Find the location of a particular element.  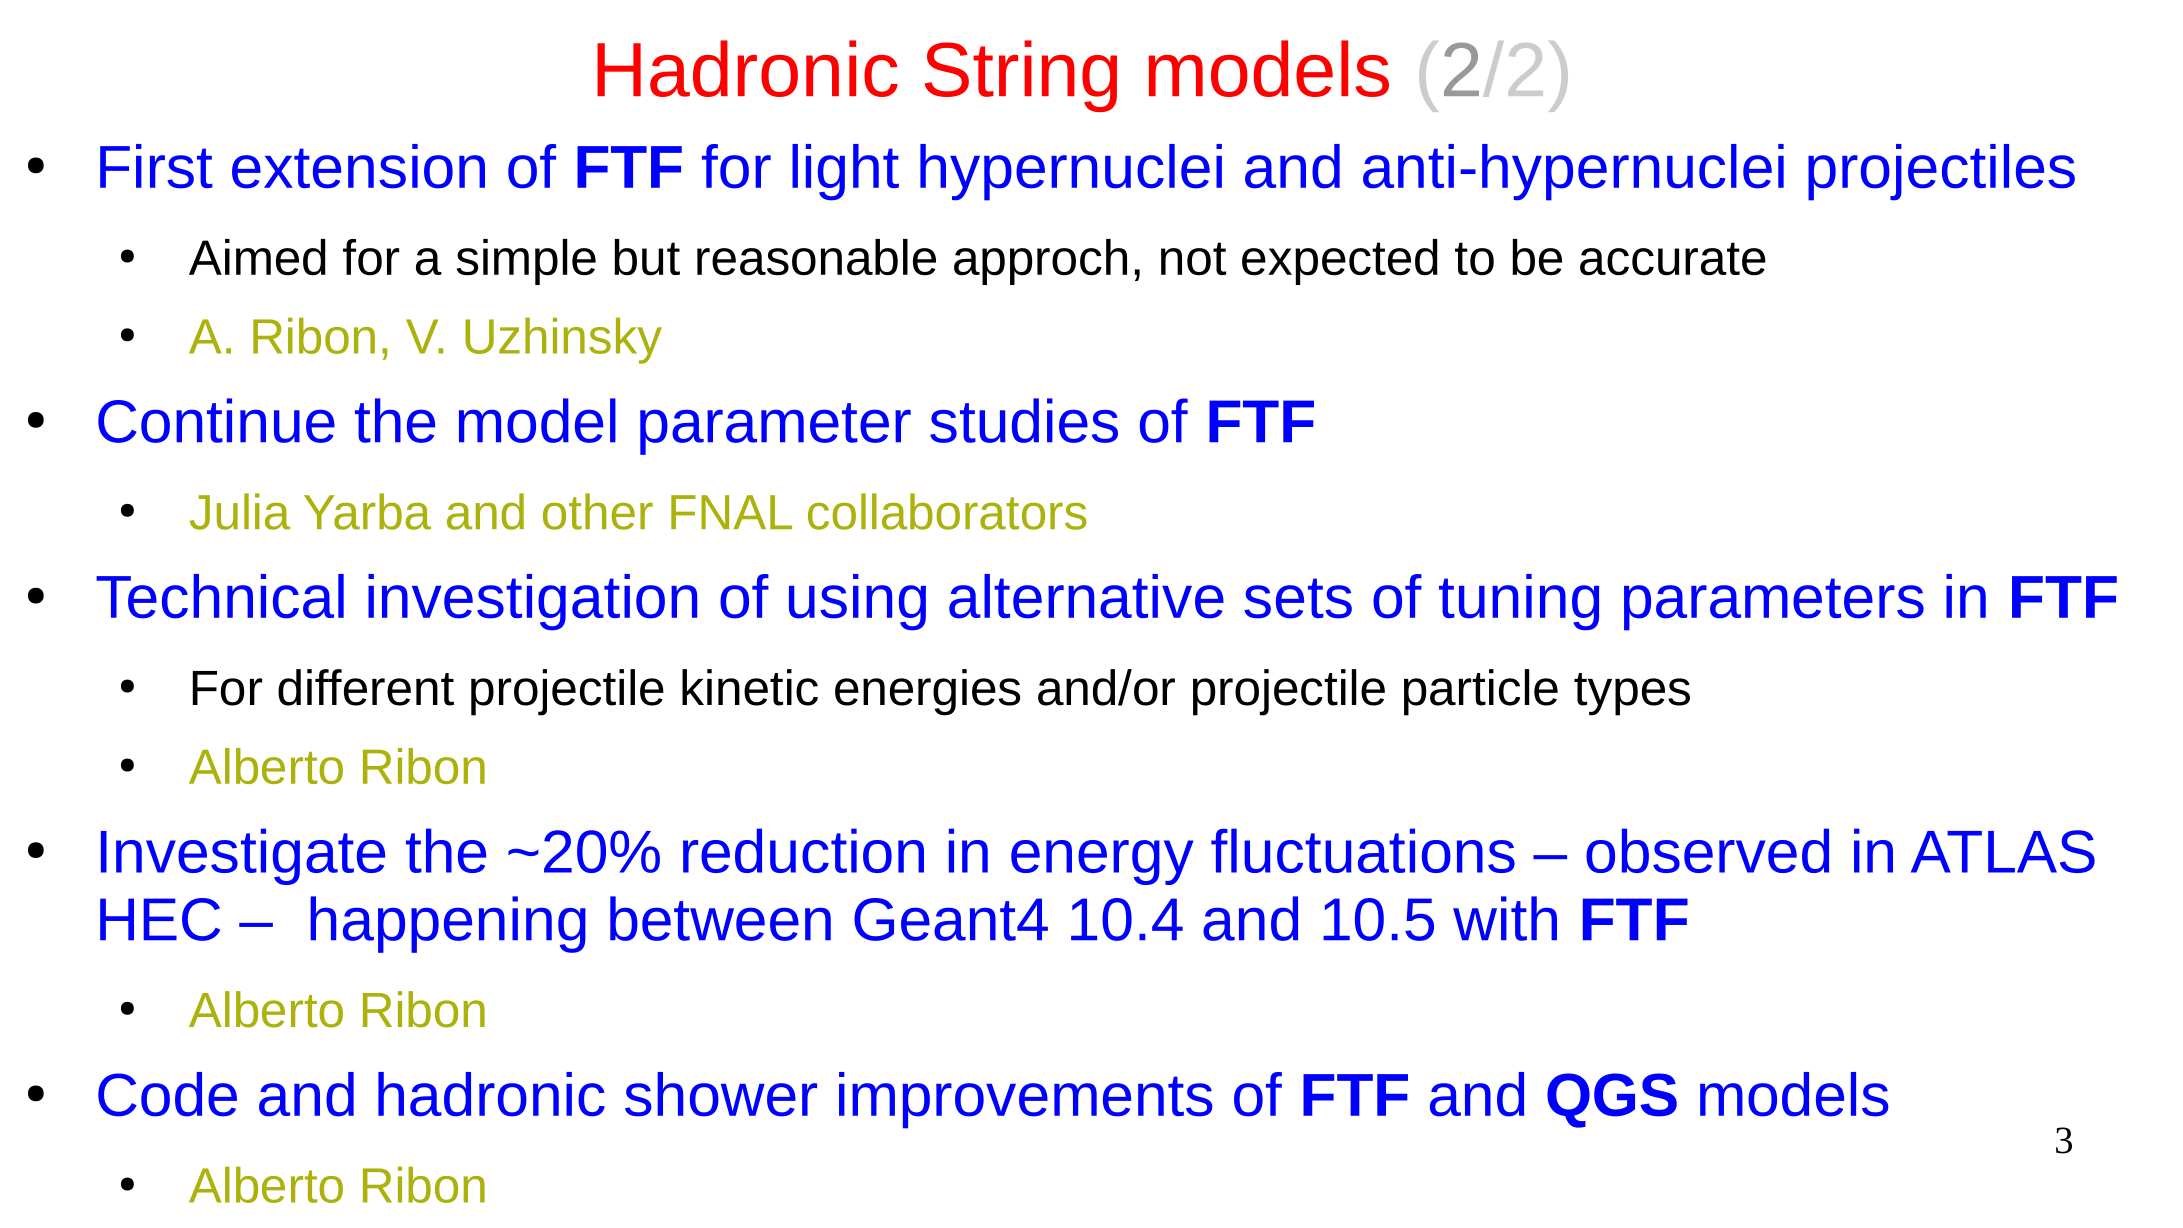

extension is located at coordinates (358, 166).
